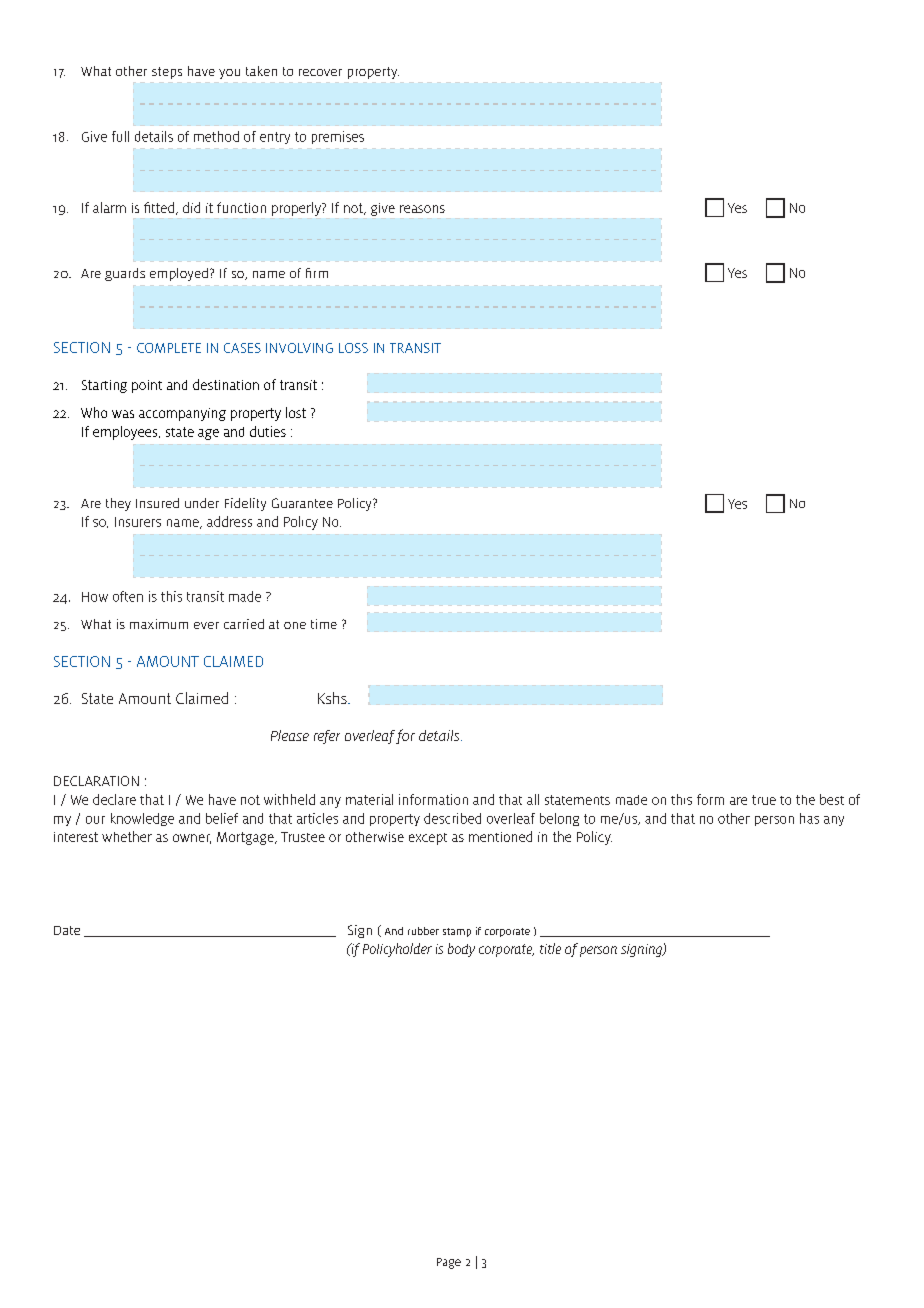 This document has width=924, height=1308. I want to click on properly, so click(297, 209).
